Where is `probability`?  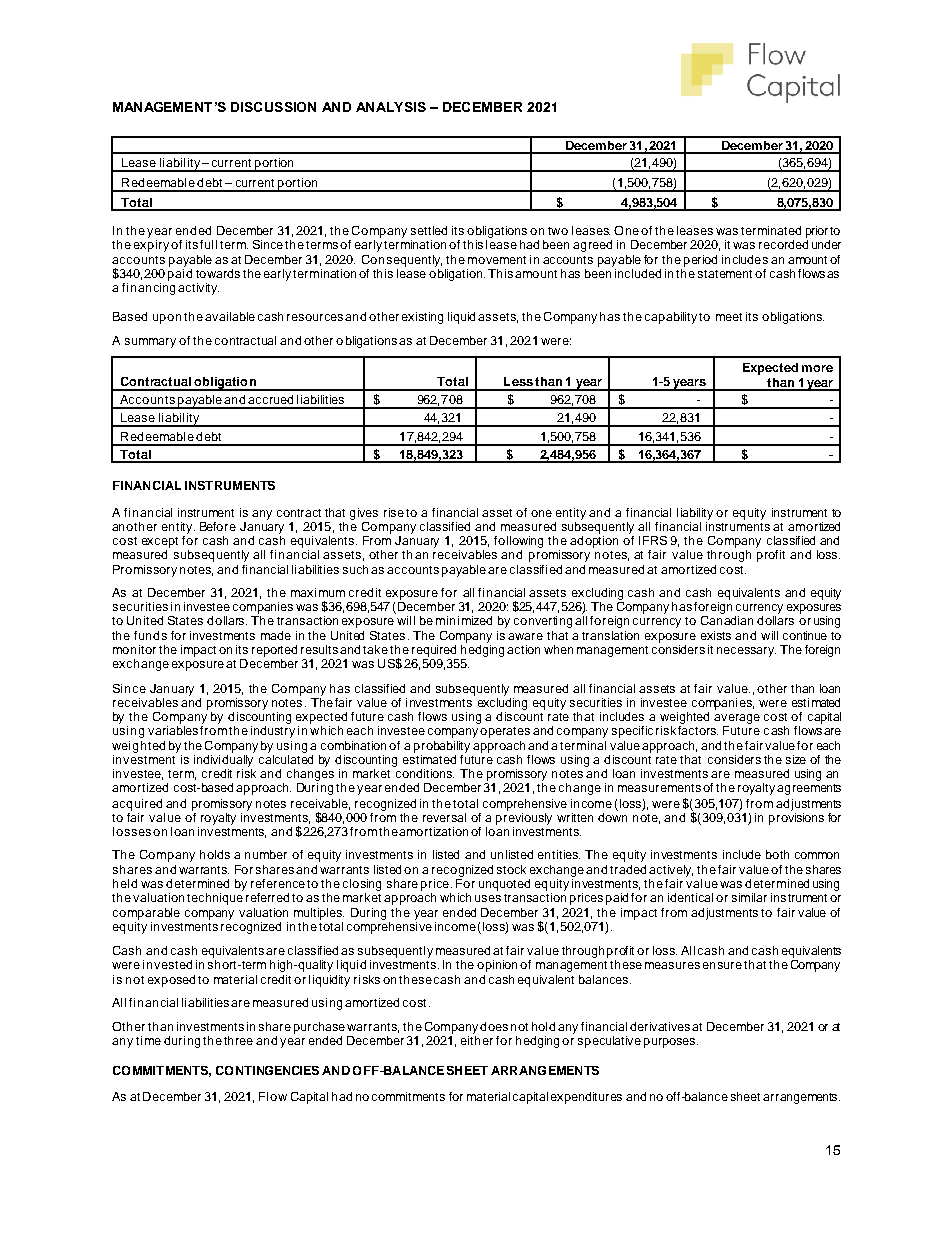 probability is located at coordinates (442, 748).
